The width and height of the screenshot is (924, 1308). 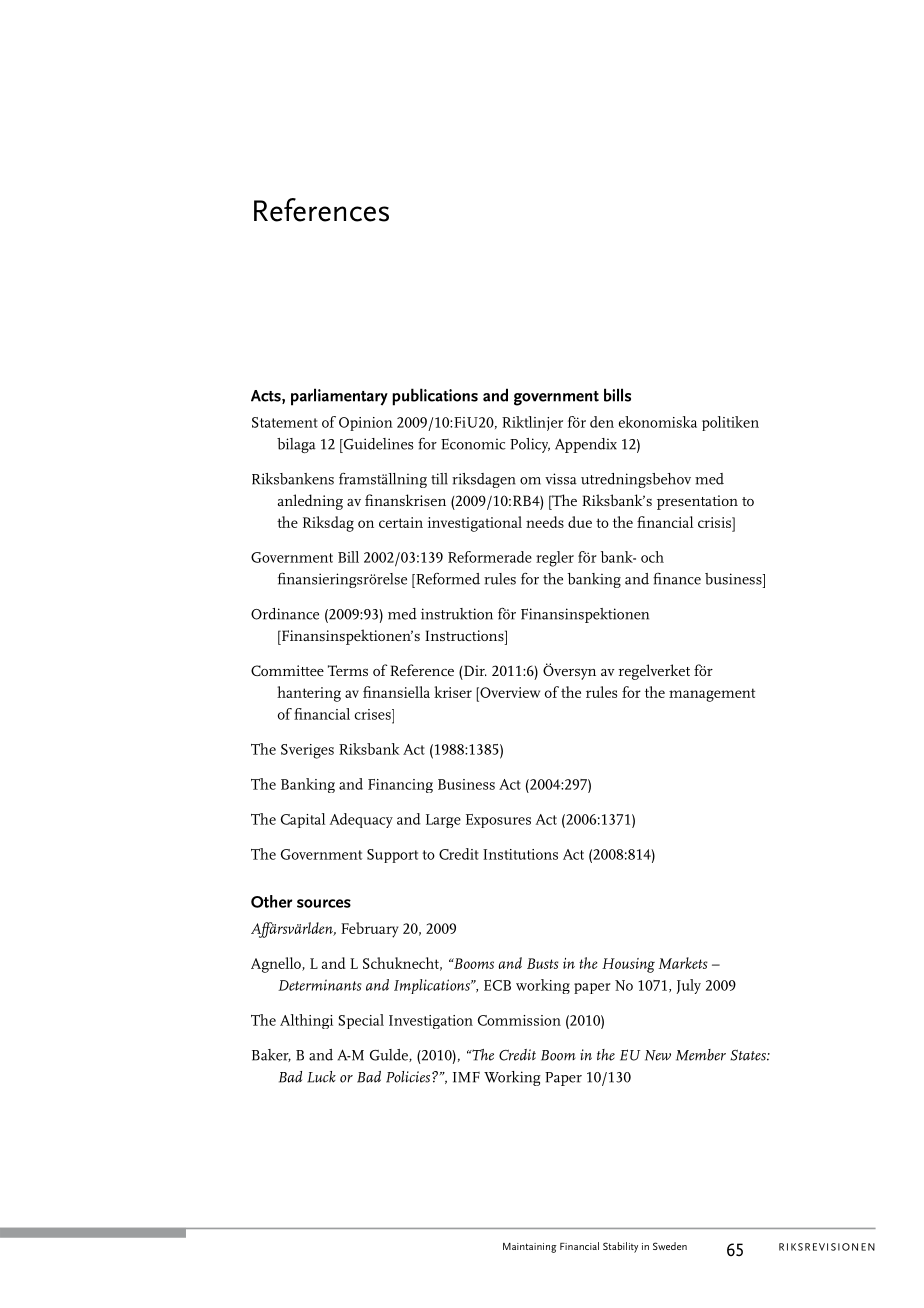 What do you see at coordinates (509, 692) in the screenshot?
I see `Overview` at bounding box center [509, 692].
